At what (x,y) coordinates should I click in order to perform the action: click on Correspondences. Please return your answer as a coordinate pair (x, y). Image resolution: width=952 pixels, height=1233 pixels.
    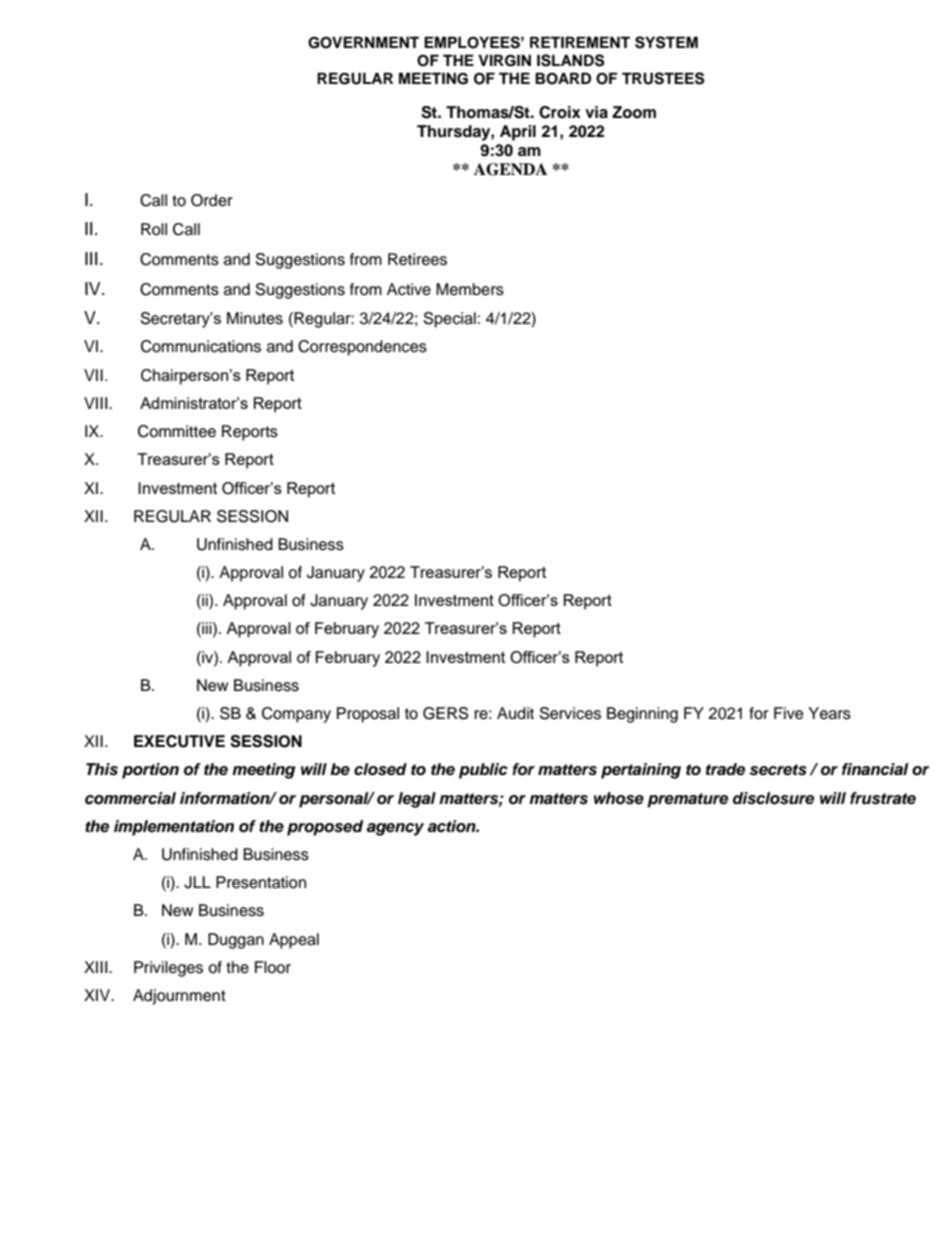
    Looking at the image, I should click on (362, 348).
